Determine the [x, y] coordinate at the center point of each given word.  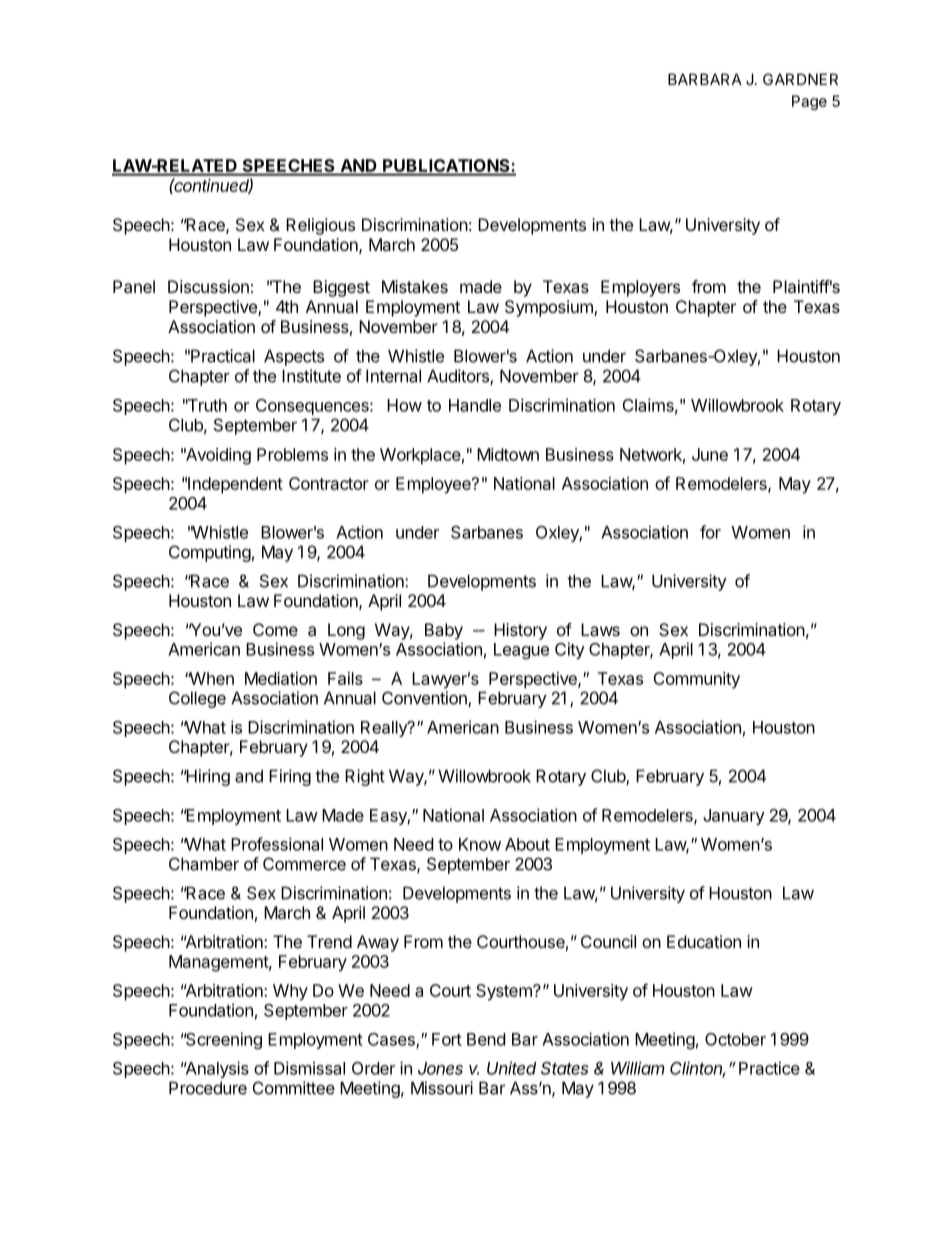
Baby [444, 631]
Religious [320, 226]
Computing [210, 553]
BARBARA [705, 79]
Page [809, 102]
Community [696, 680]
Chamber [204, 864]
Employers [640, 288]
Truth [206, 405]
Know [480, 844]
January [734, 817]
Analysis [216, 1069]
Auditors [459, 377]
